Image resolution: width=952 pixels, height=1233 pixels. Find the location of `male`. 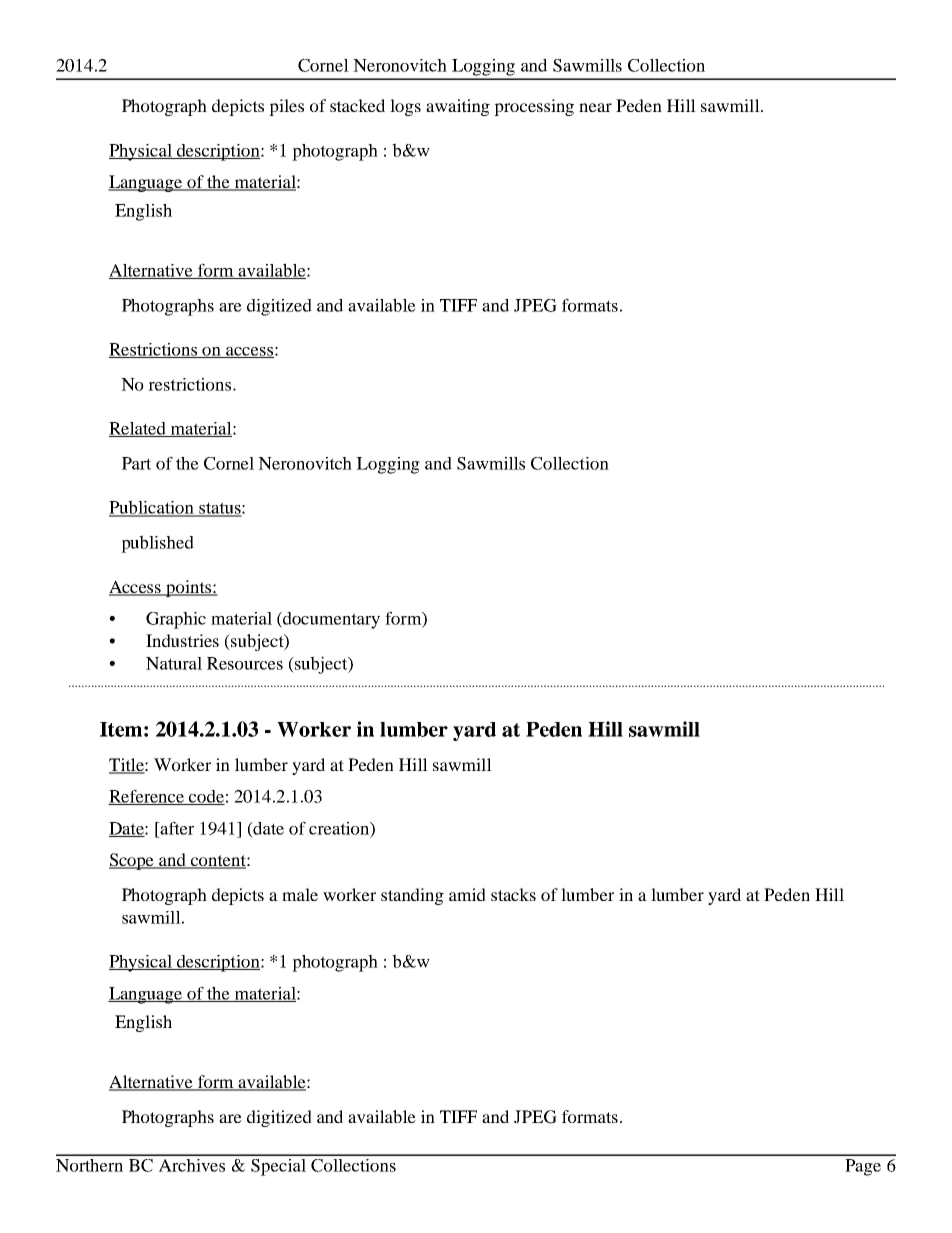

male is located at coordinates (300, 894).
